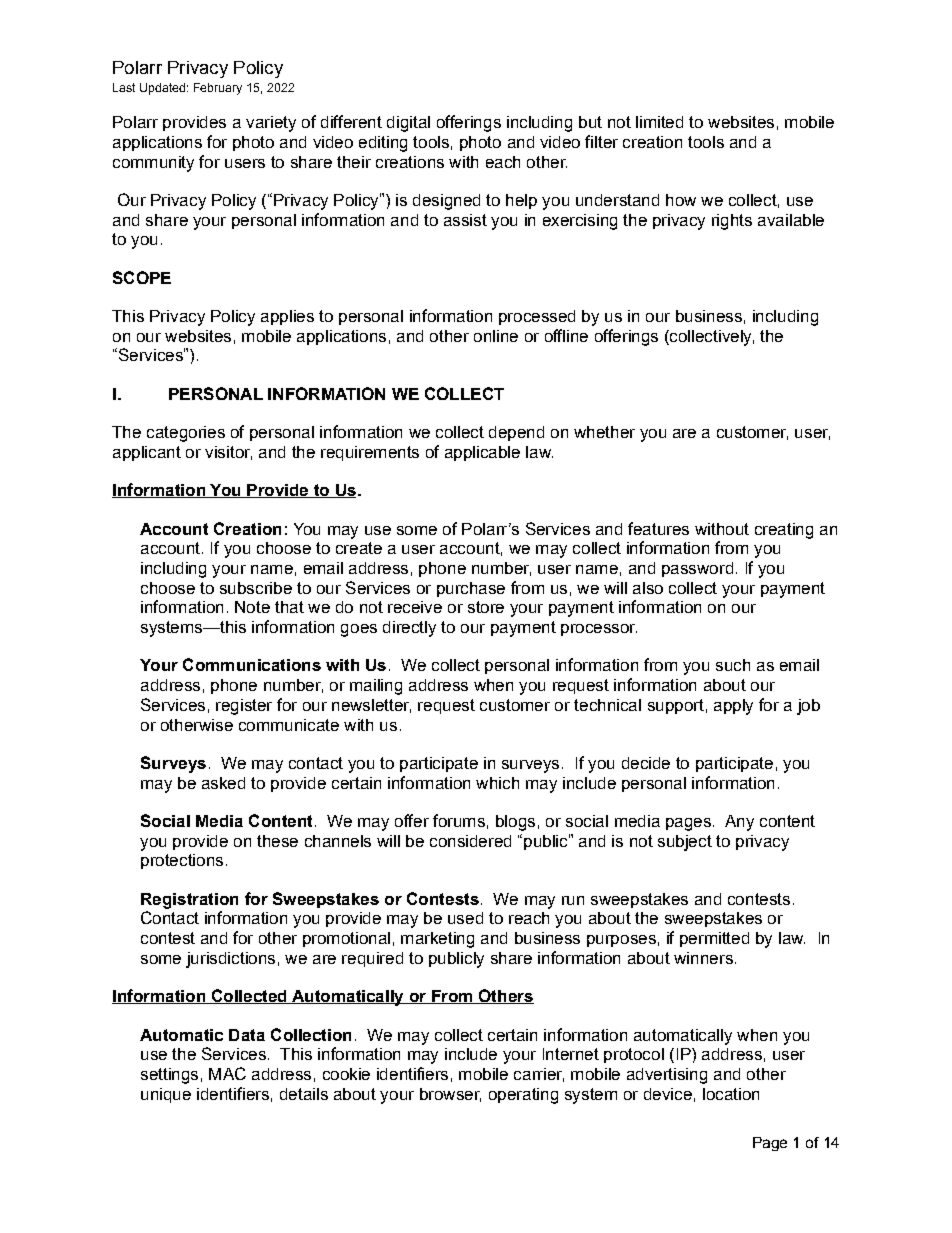 This screenshot has height=1233, width=952. Describe the element at coordinates (497, 783) in the screenshot. I see `which` at that location.
